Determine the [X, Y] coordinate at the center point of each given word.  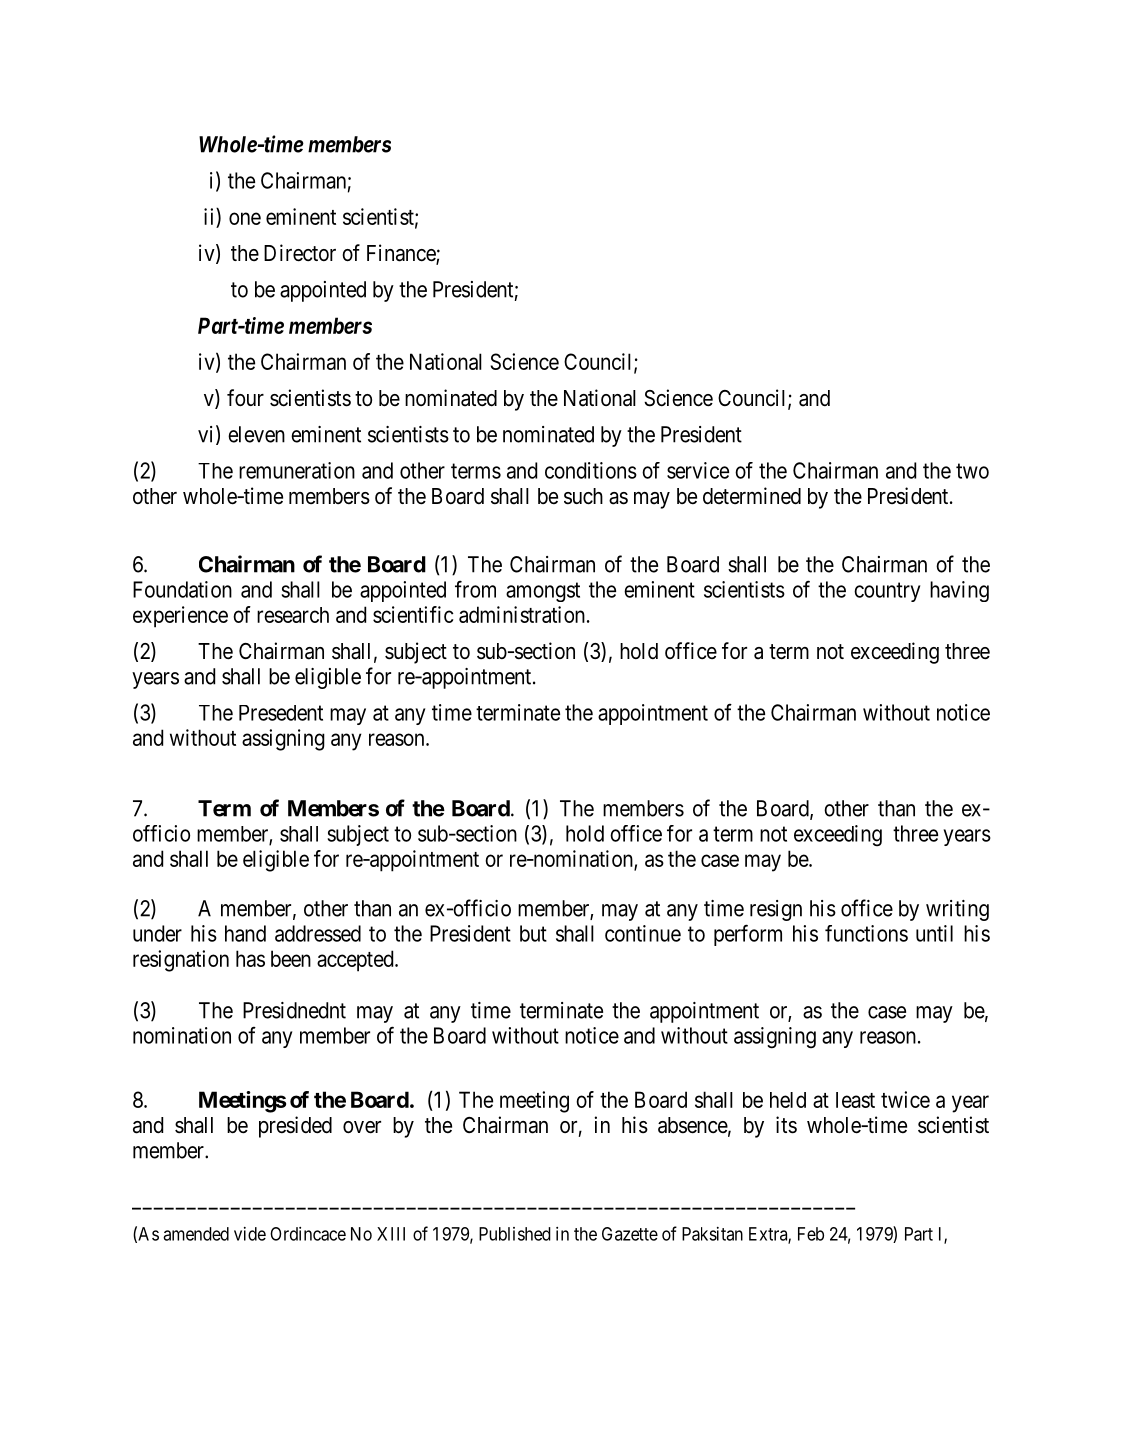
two [972, 471]
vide [250, 1234]
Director [300, 253]
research [293, 615]
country [887, 592]
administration [522, 614]
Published [515, 1234]
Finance [402, 254]
